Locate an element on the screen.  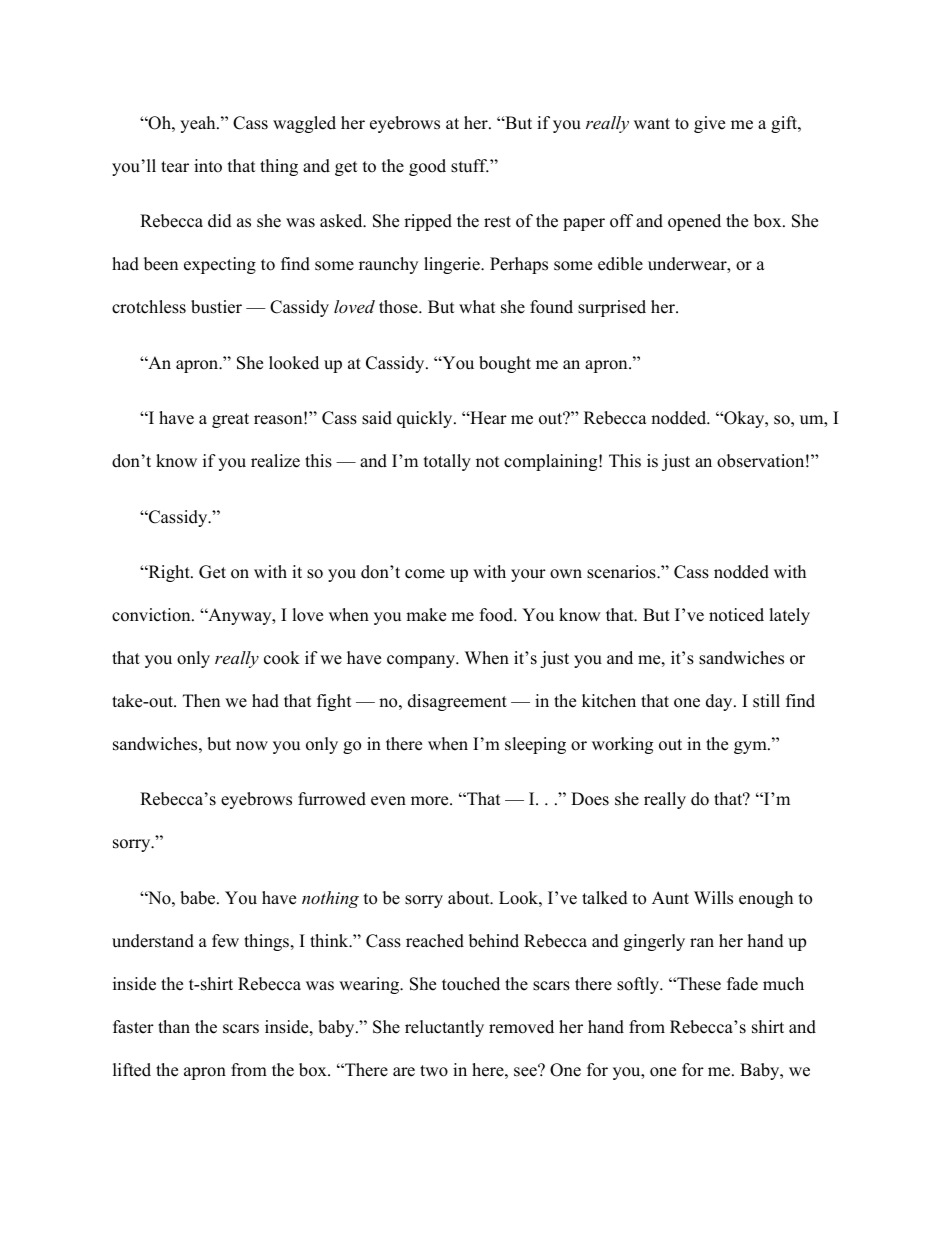
than is located at coordinates (174, 1026).
